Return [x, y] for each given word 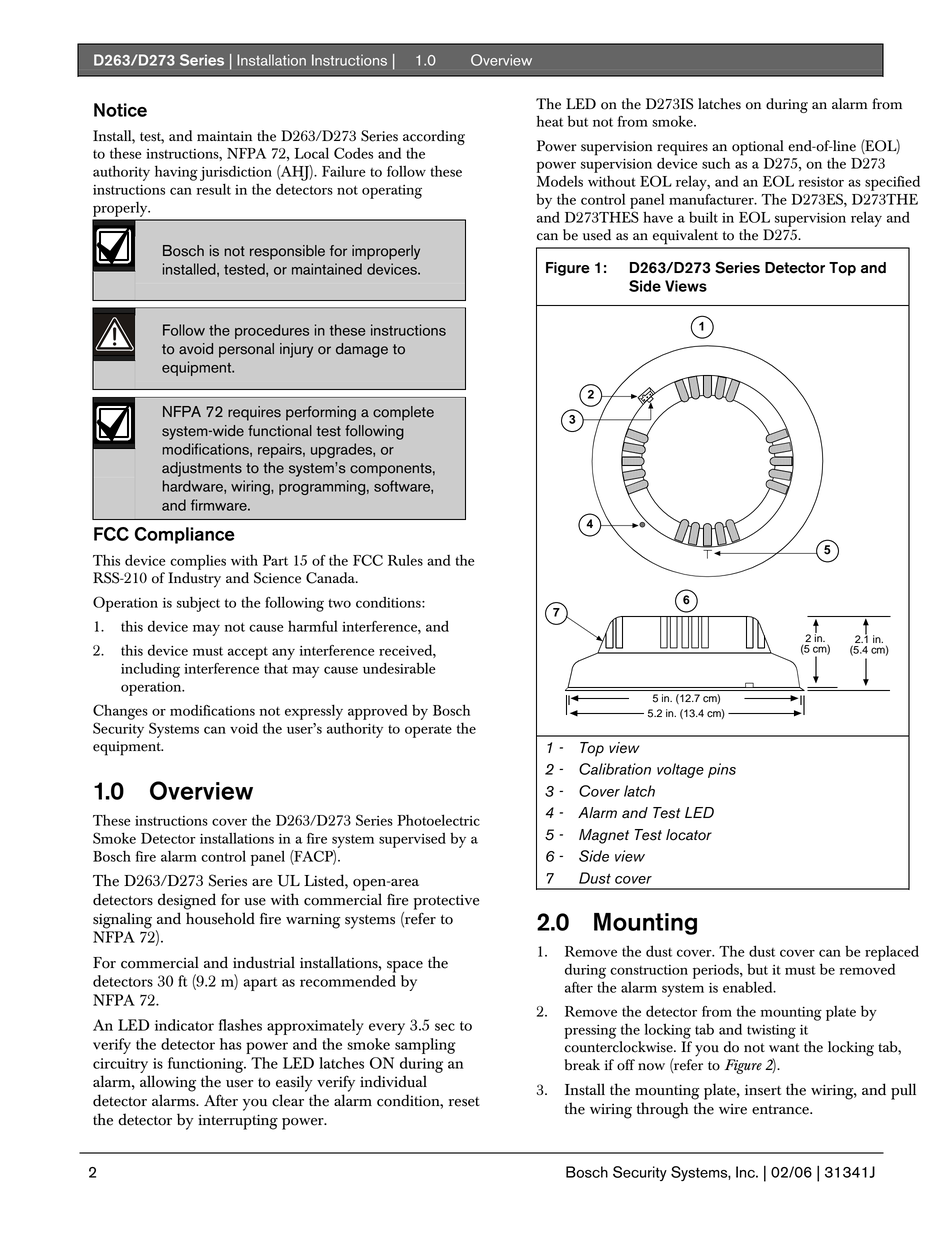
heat [550, 121]
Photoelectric [438, 820]
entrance [781, 1110]
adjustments [202, 469]
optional [758, 148]
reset [464, 1102]
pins [722, 770]
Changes [120, 712]
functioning [207, 1065]
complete [403, 413]
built [703, 217]
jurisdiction [236, 173]
